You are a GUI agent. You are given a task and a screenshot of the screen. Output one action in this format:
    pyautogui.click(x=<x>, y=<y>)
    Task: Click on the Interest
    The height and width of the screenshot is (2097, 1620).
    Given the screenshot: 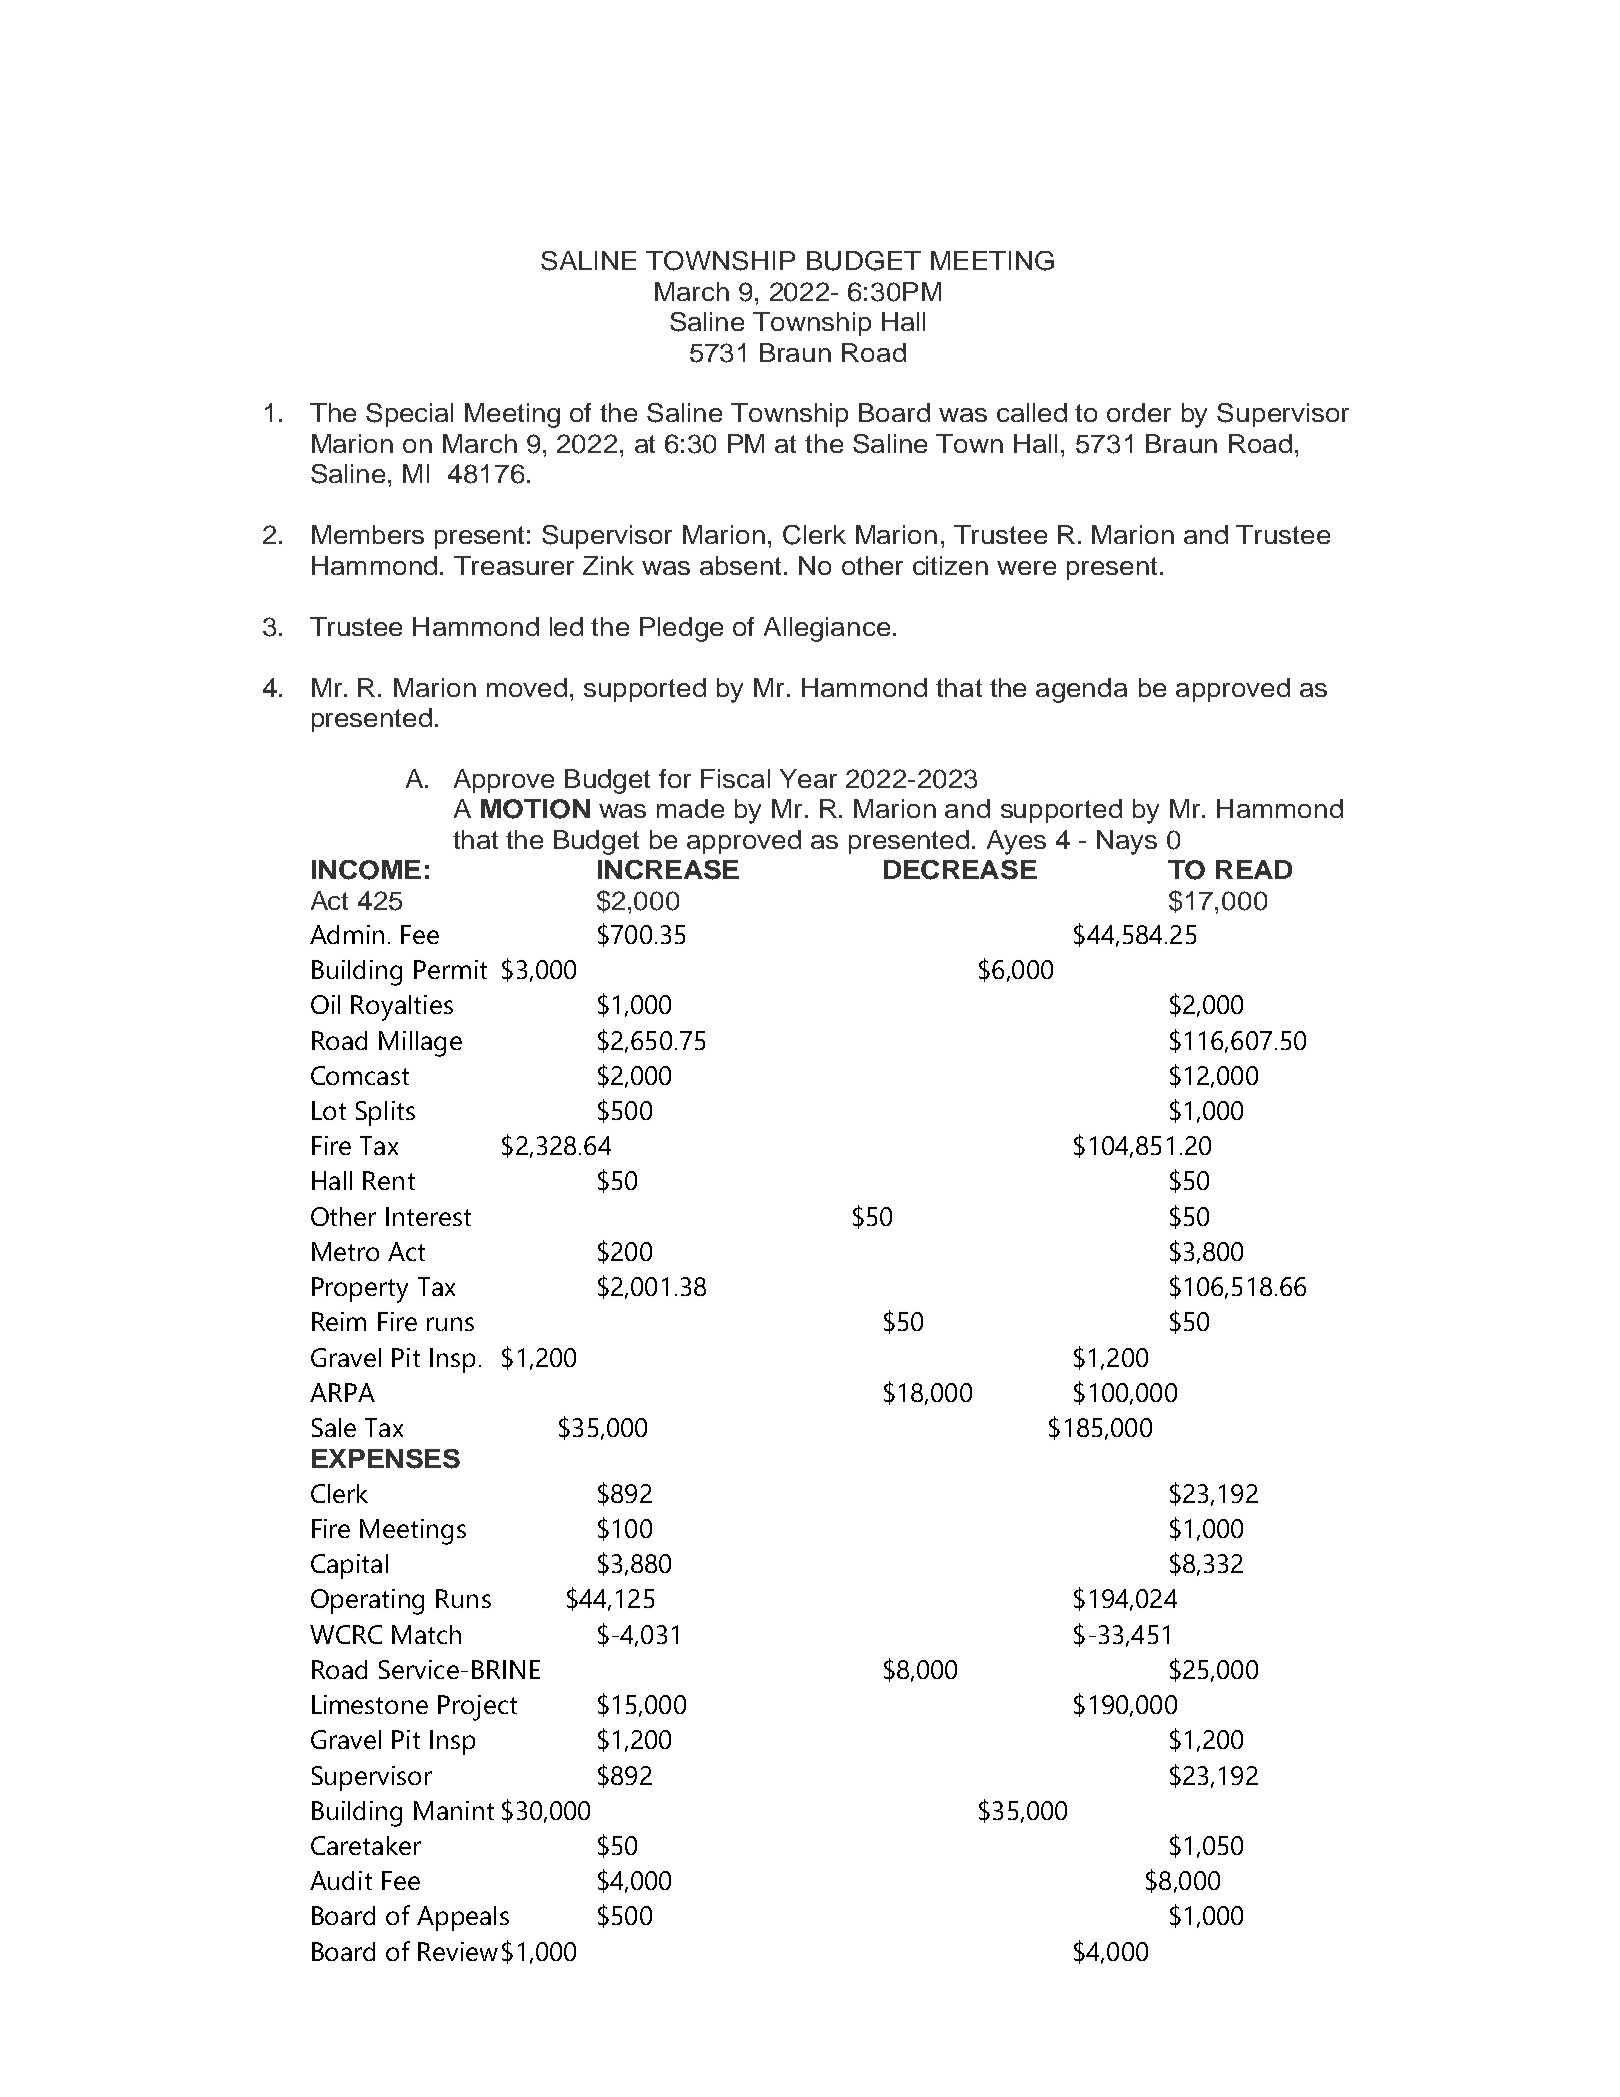 What is the action you would take?
    pyautogui.click(x=428, y=1216)
